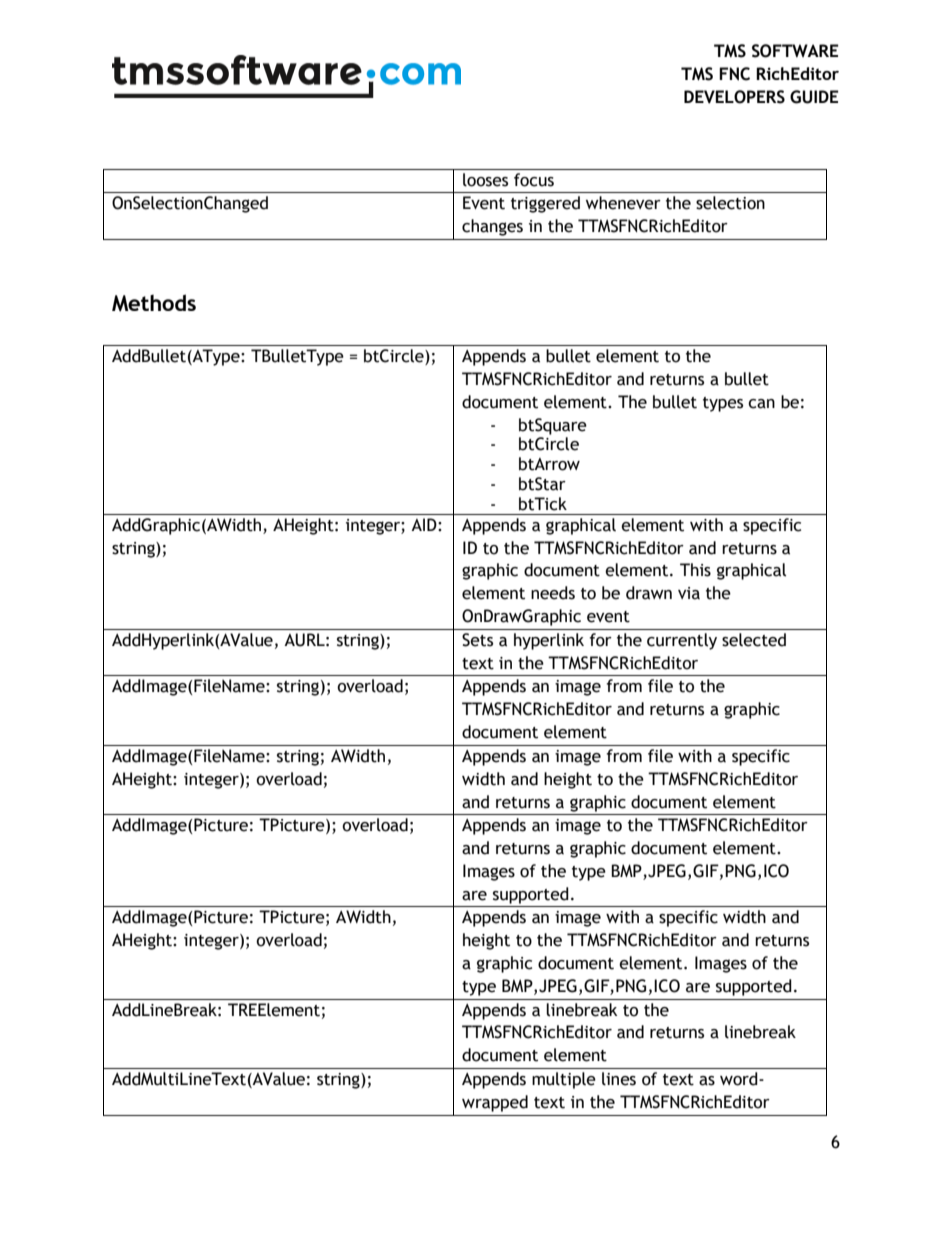  I want to click on Methods, so click(154, 303).
